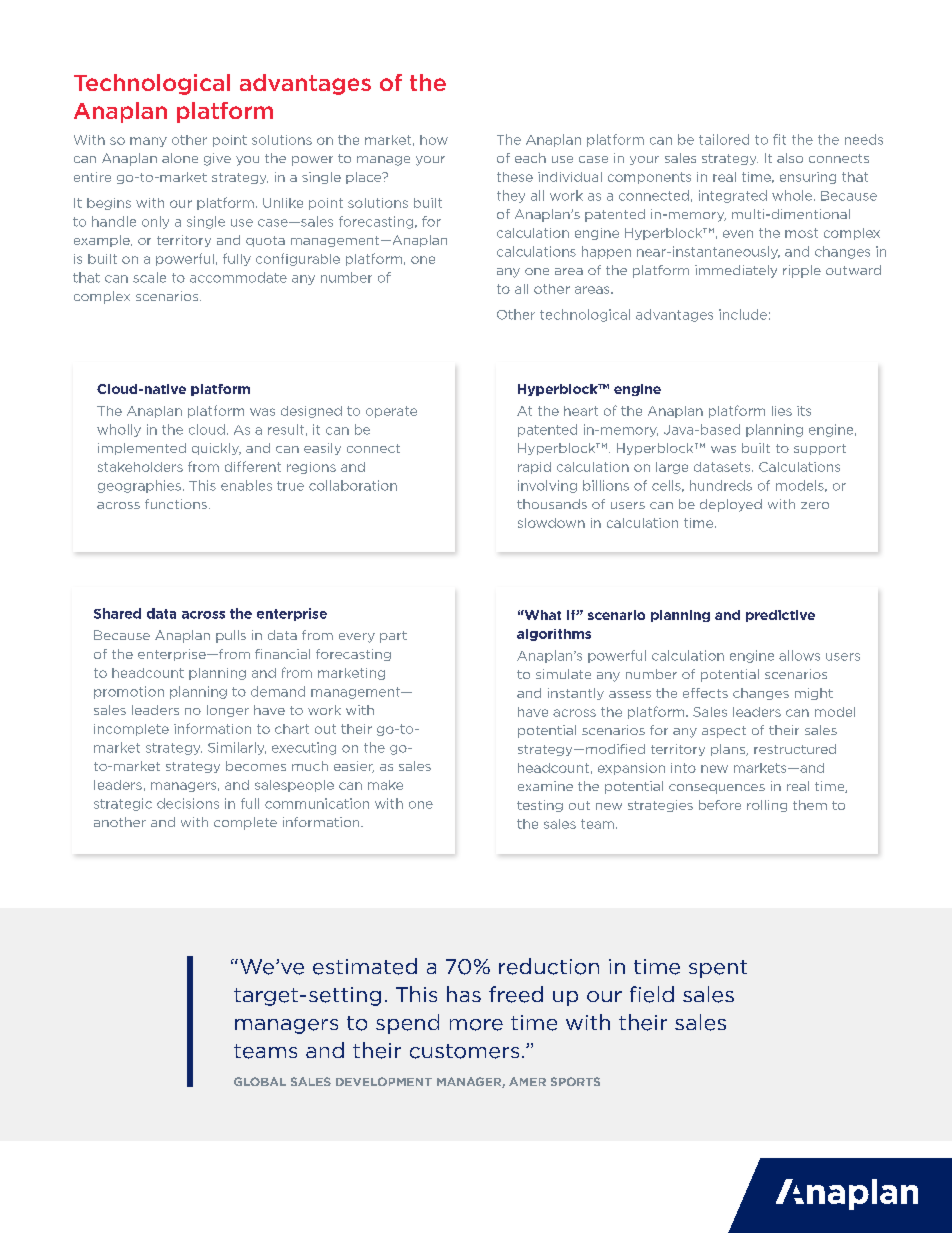 This image has width=952, height=1233. What do you see at coordinates (180, 158) in the image?
I see `alone` at bounding box center [180, 158].
